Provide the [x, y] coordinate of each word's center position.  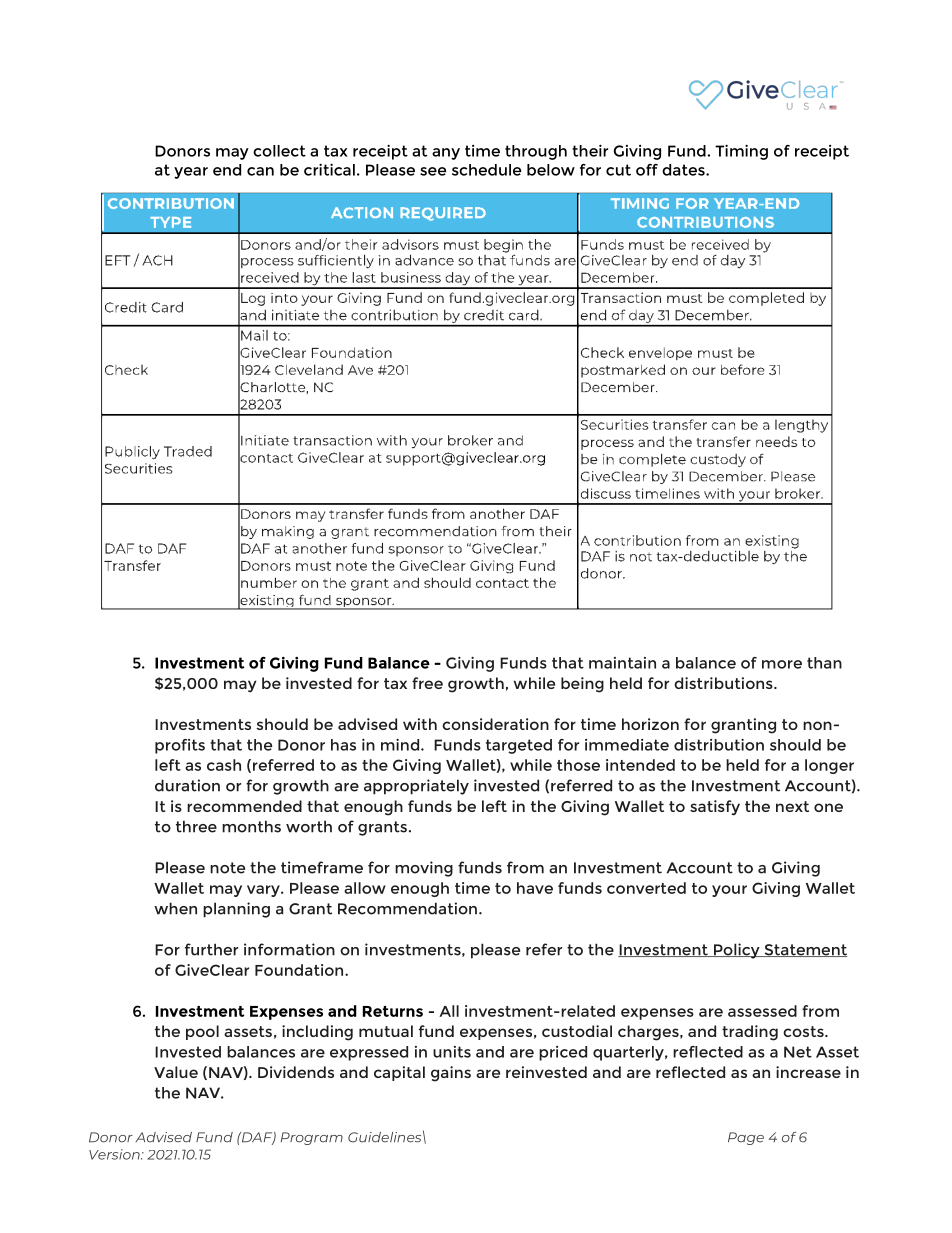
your [729, 891]
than [824, 663]
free [427, 683]
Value [176, 1072]
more [782, 664]
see [433, 171]
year [191, 173]
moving [424, 869]
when [175, 908]
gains [451, 1074]
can [260, 171]
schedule [486, 170]
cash [224, 765]
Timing [741, 152]
